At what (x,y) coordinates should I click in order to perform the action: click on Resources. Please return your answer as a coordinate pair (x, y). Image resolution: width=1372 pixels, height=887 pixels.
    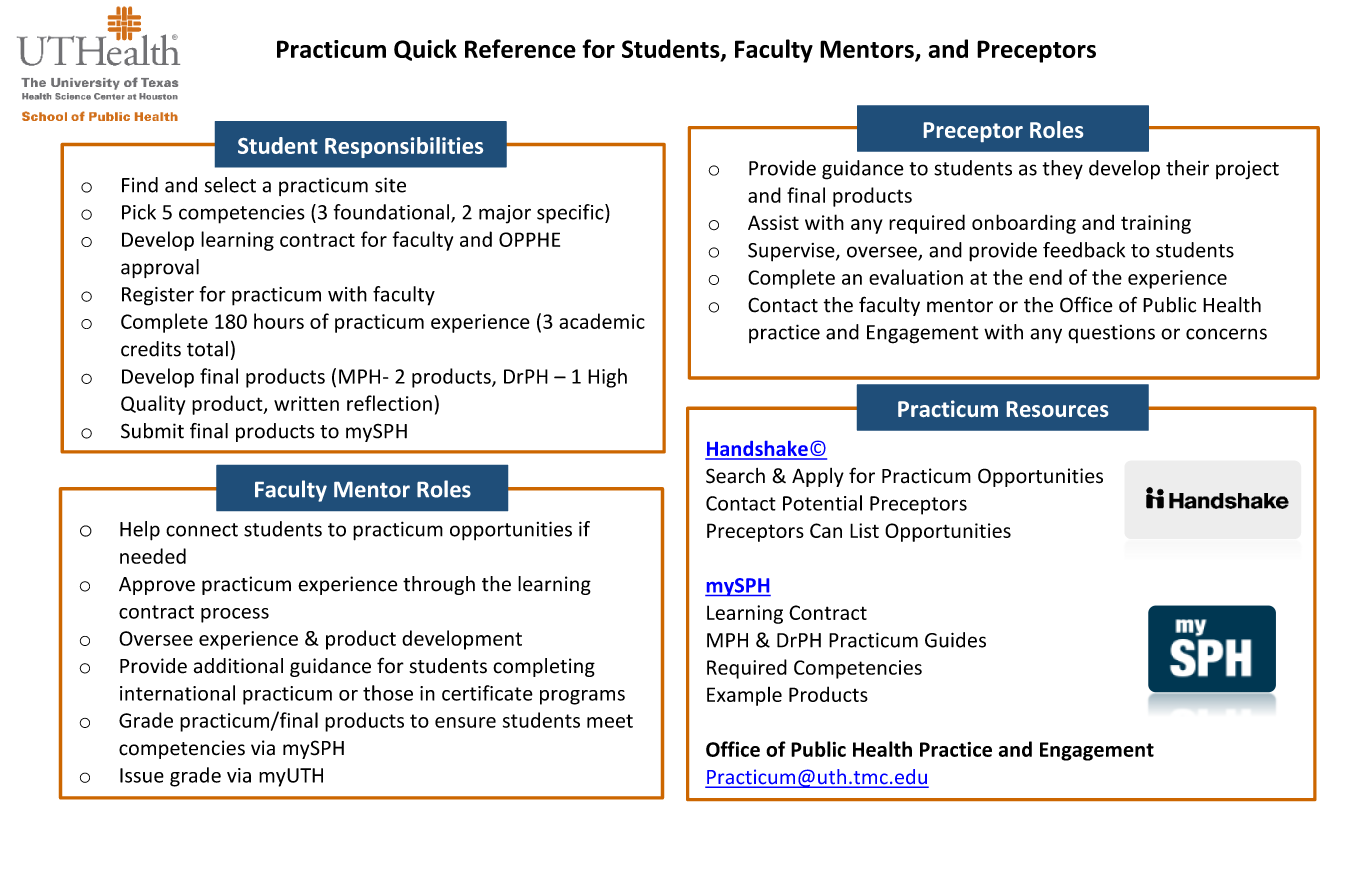
    Looking at the image, I should click on (1057, 409).
